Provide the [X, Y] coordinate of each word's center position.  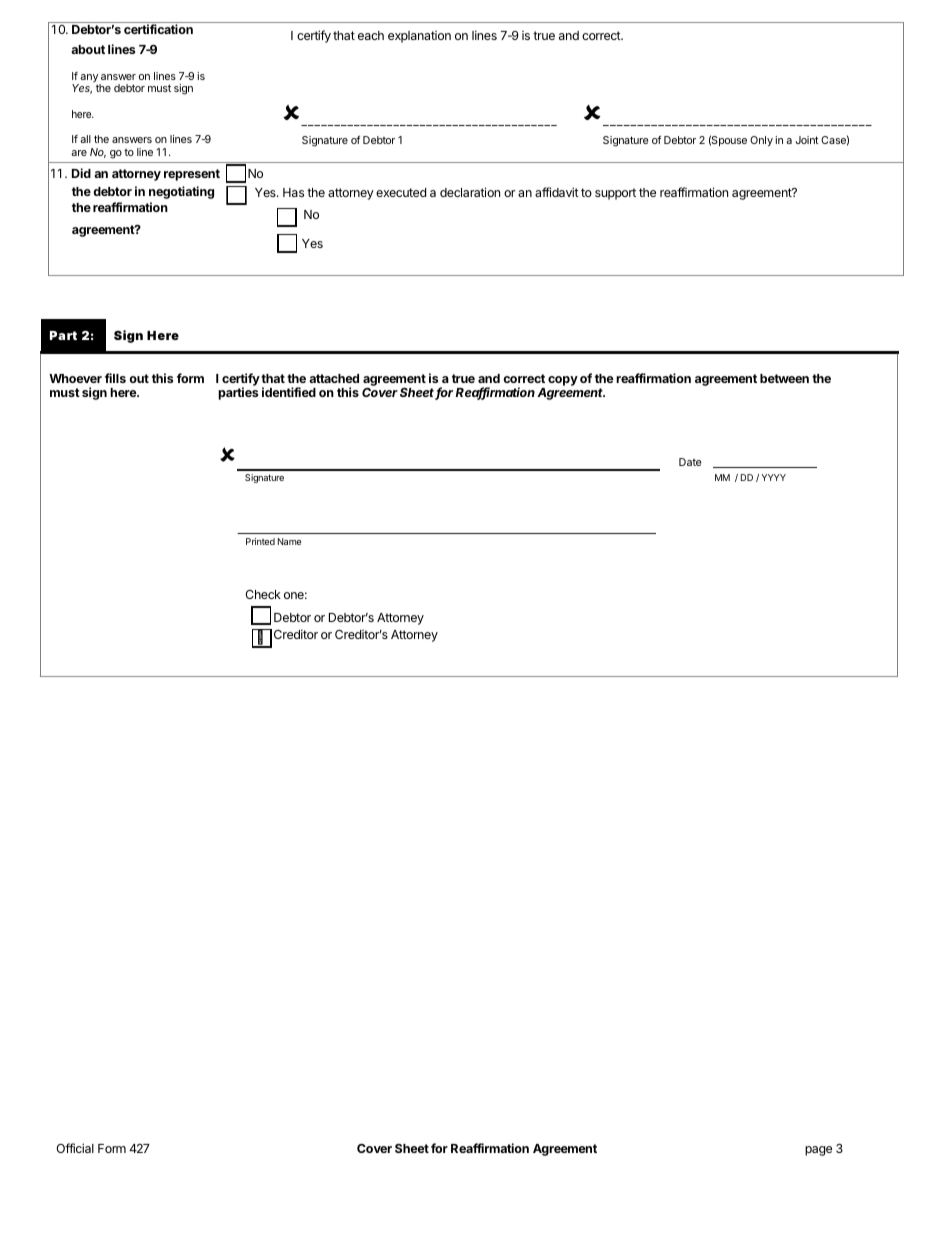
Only [761, 141]
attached [334, 378]
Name [289, 541]
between [784, 378]
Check [263, 594]
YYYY [773, 477]
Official [75, 1148]
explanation [419, 37]
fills [115, 378]
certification [158, 29]
